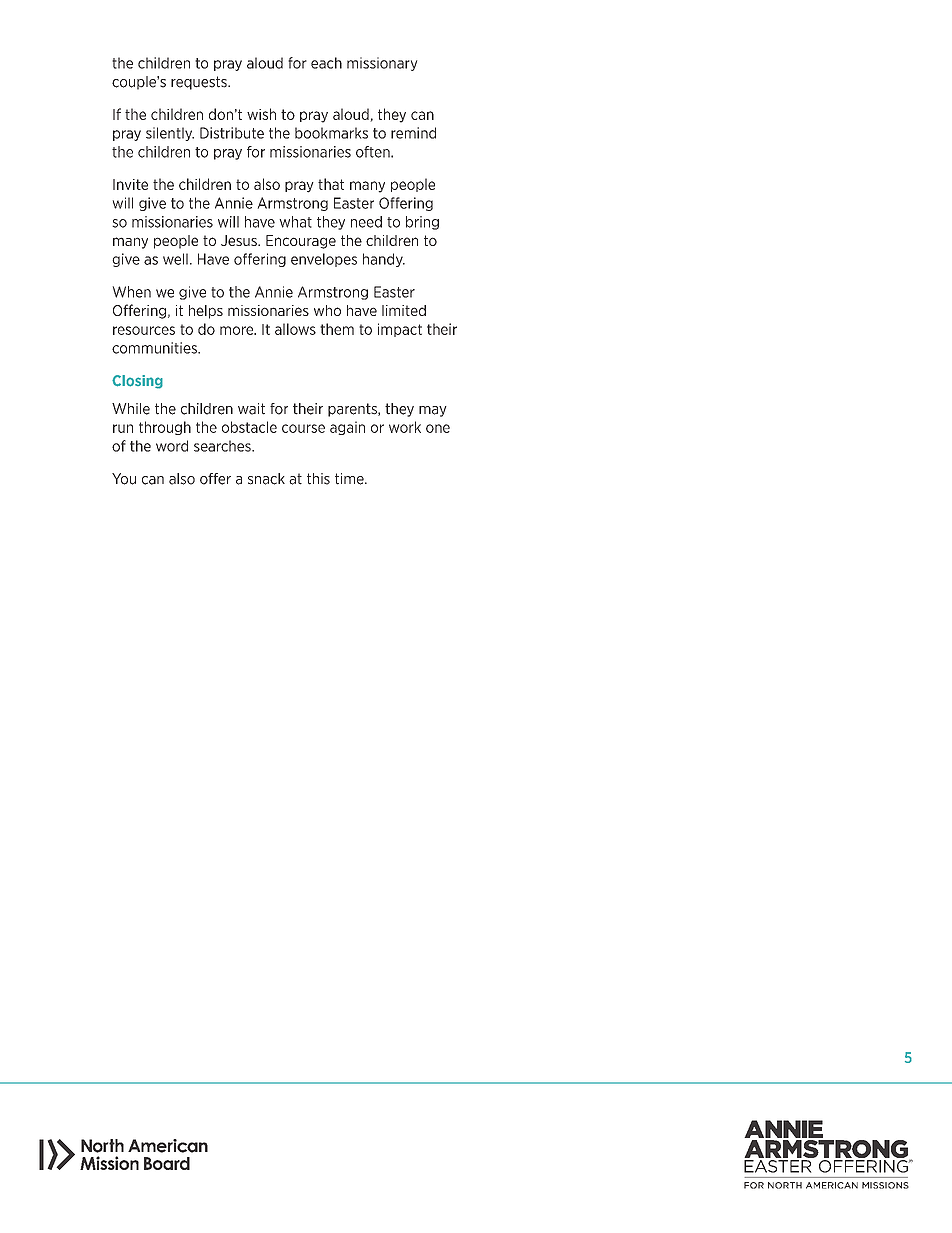 Image resolution: width=952 pixels, height=1233 pixels. Describe the element at coordinates (331, 184) in the screenshot. I see `that` at that location.
